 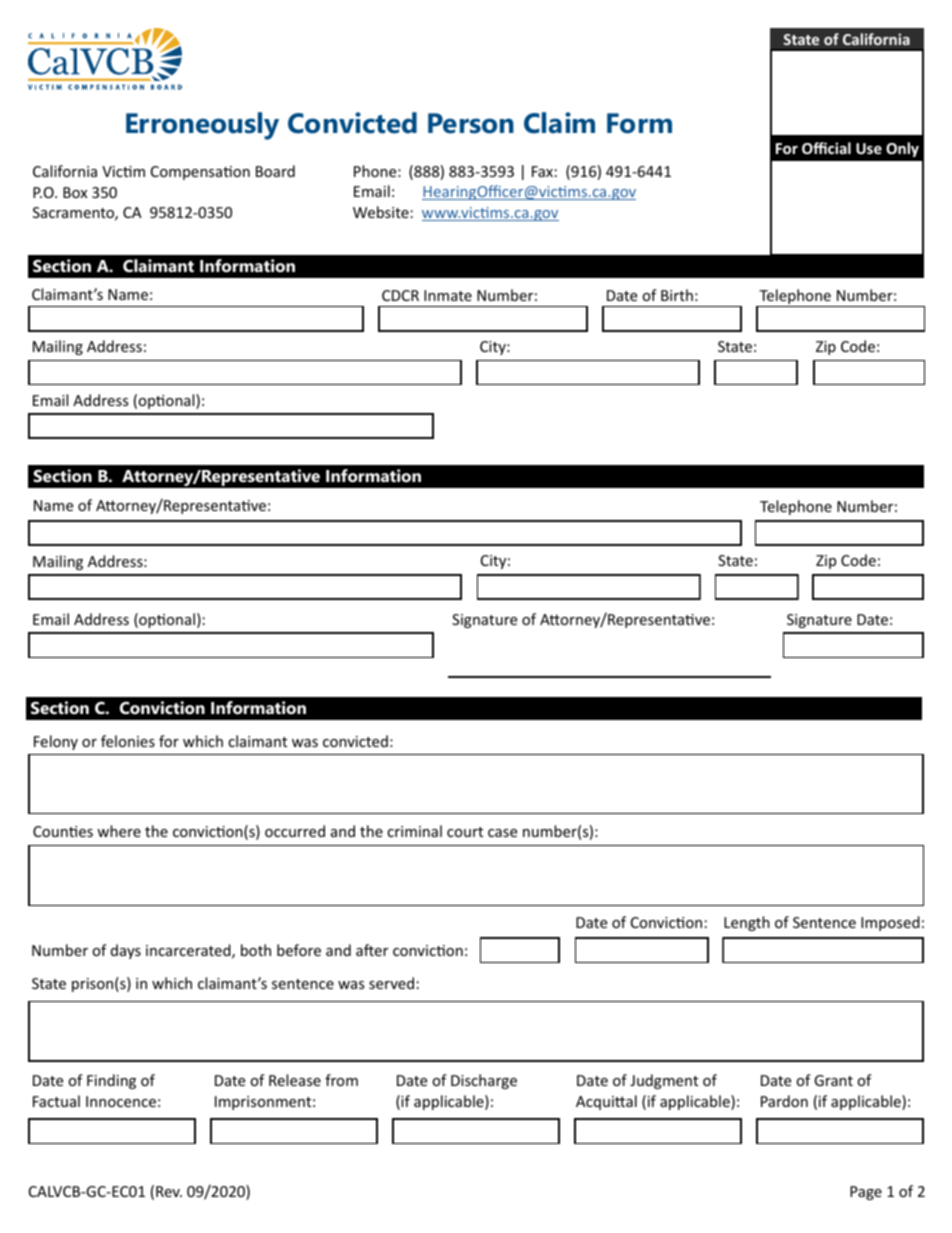 What do you see at coordinates (126, 951) in the screenshot?
I see `days` at bounding box center [126, 951].
